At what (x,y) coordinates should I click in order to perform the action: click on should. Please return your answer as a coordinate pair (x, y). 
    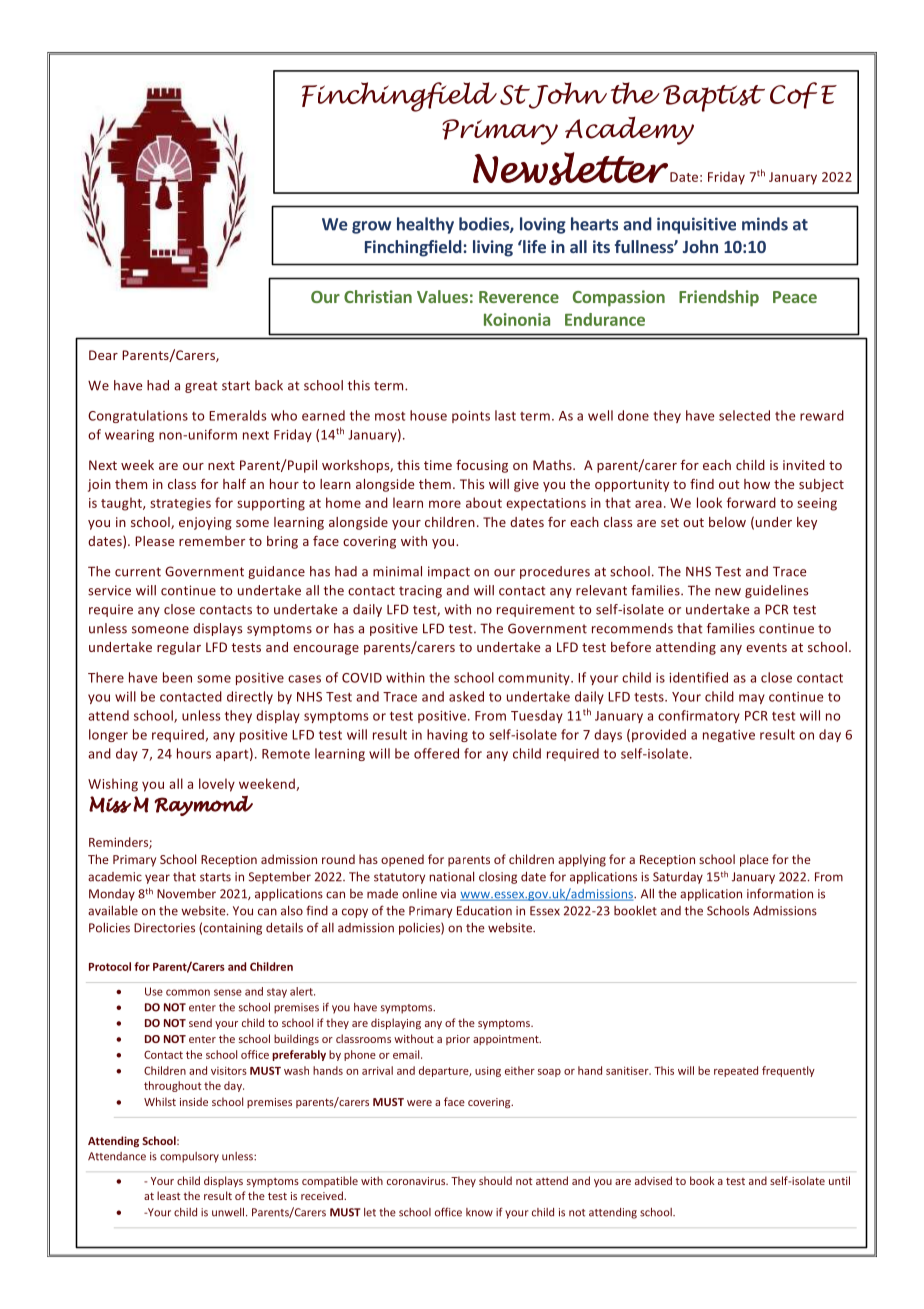
    Looking at the image, I should click on (495, 1180).
